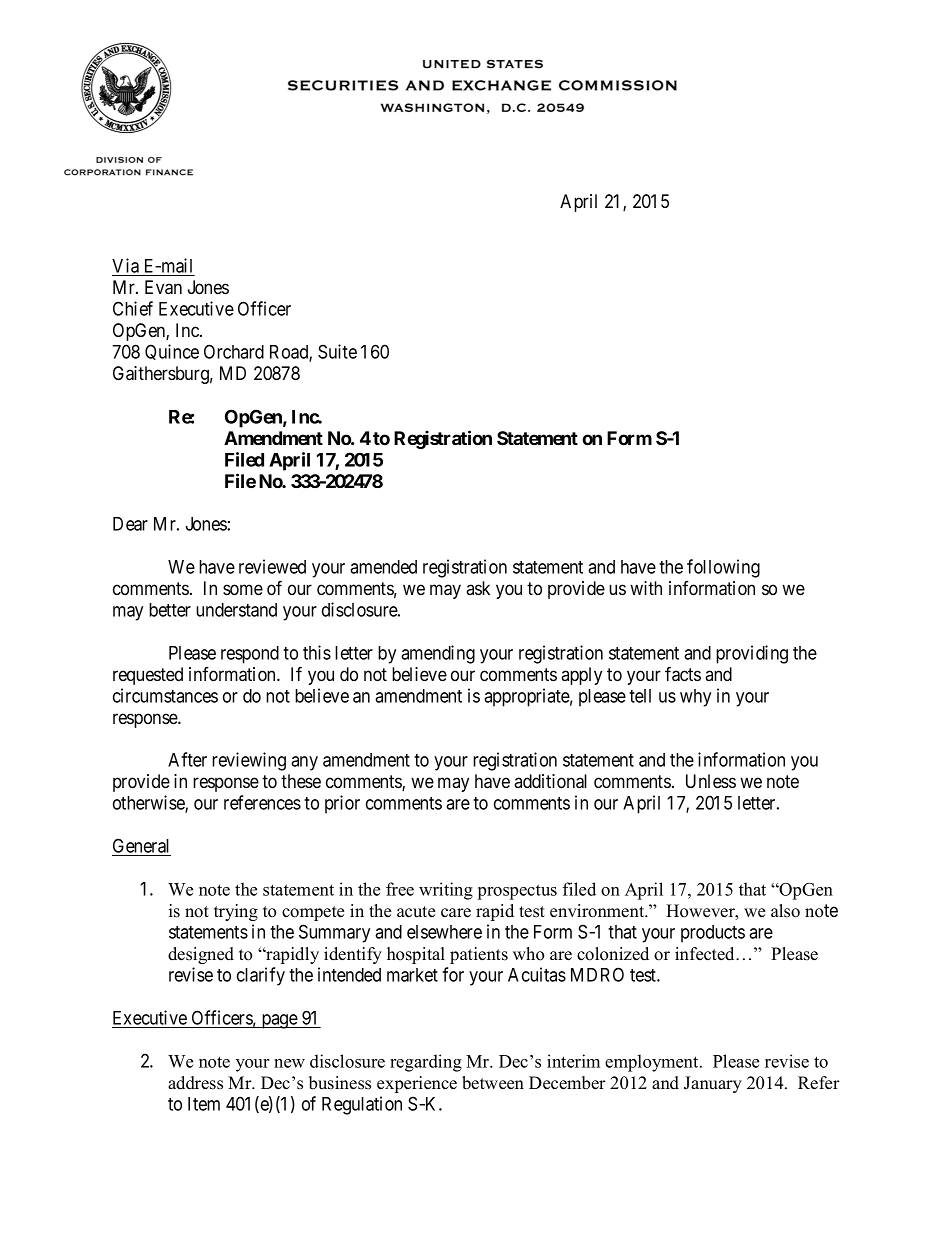 This image has width=952, height=1233. What do you see at coordinates (550, 781) in the image?
I see `additional` at bounding box center [550, 781].
